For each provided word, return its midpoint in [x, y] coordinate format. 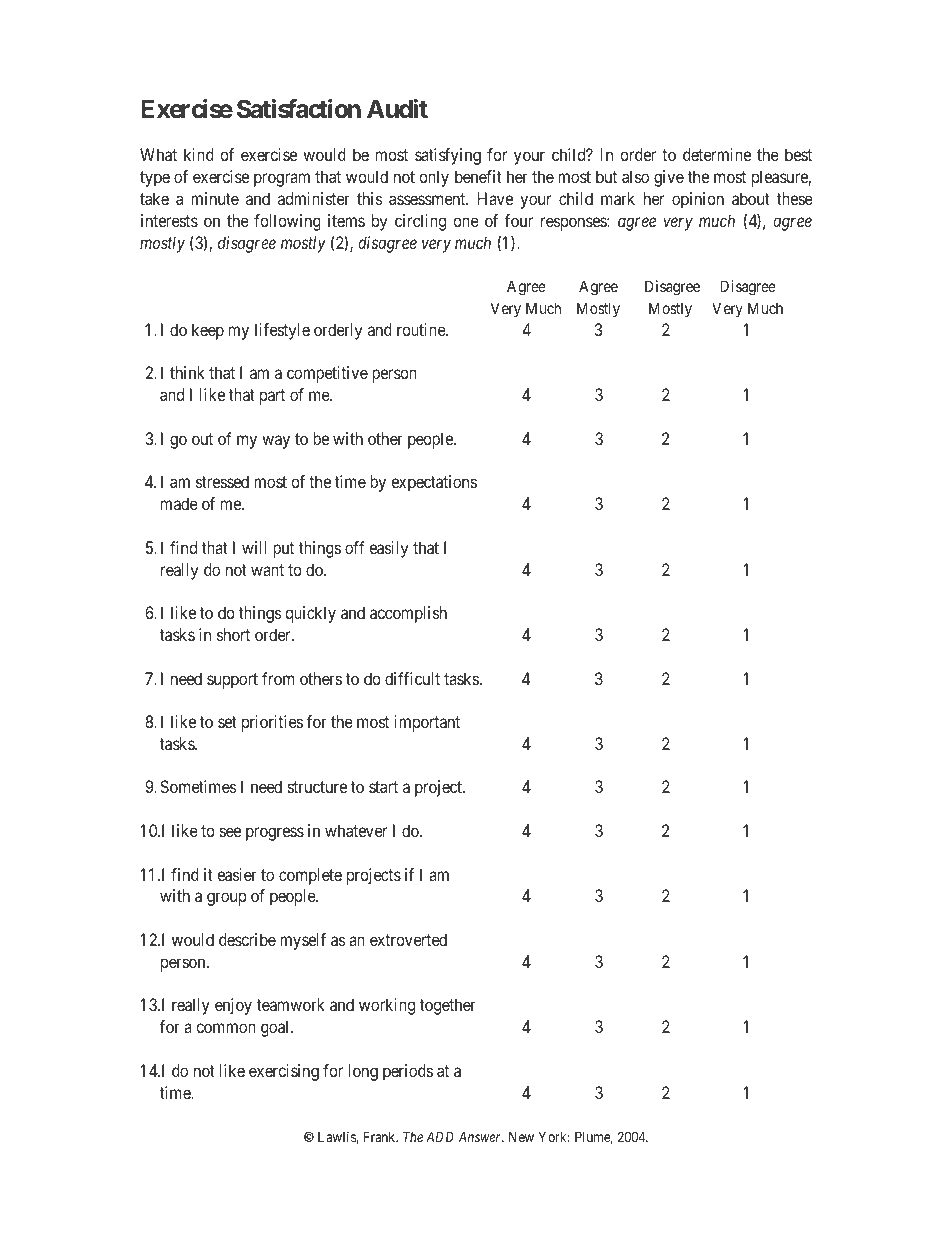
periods [408, 1072]
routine [422, 329]
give [669, 178]
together [448, 1006]
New [521, 1137]
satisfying [448, 156]
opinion [698, 200]
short [233, 634]
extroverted [408, 939]
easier [237, 874]
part [272, 397]
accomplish [408, 614]
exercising [284, 1072]
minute [215, 198]
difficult [412, 678]
